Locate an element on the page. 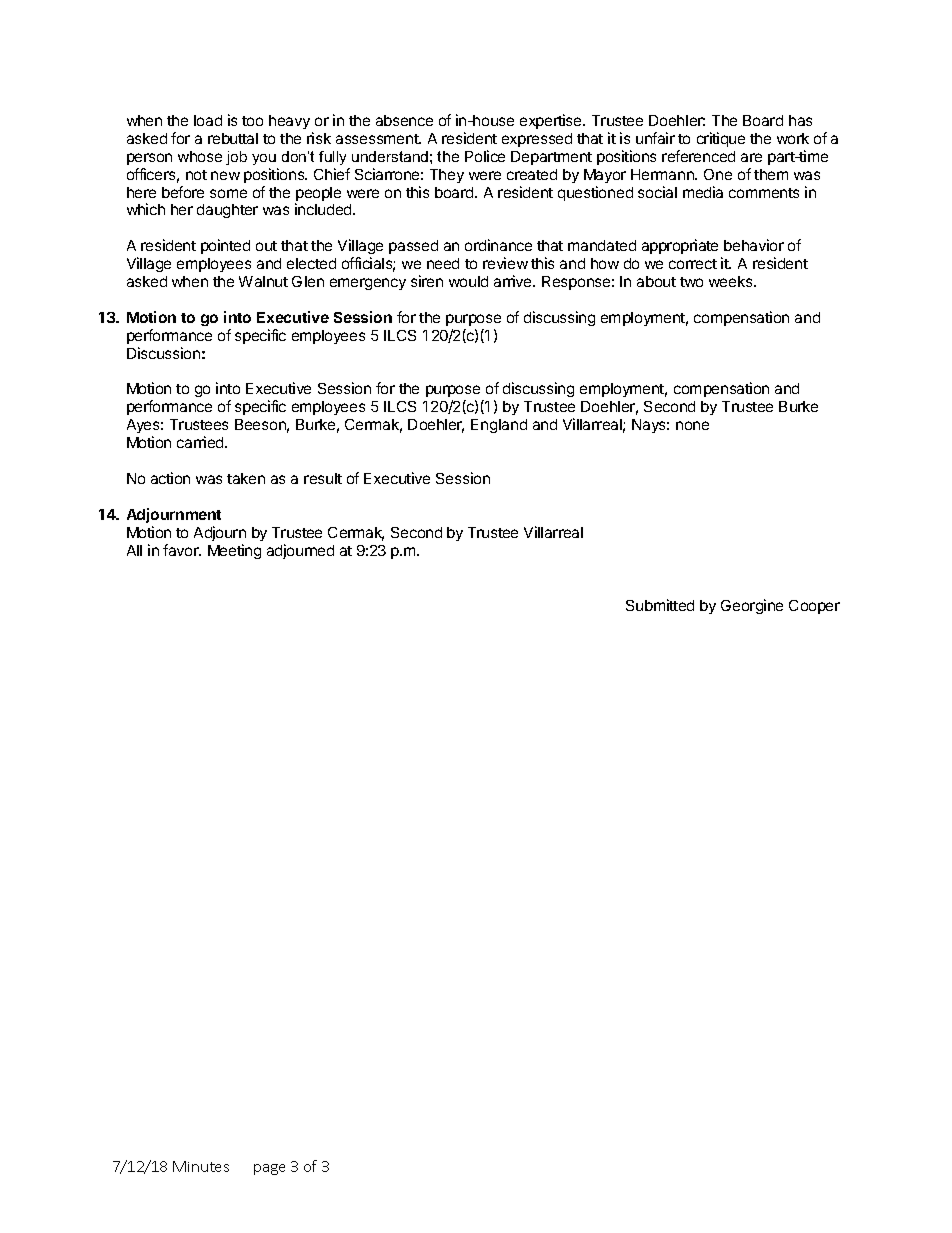  favor is located at coordinates (182, 550).
